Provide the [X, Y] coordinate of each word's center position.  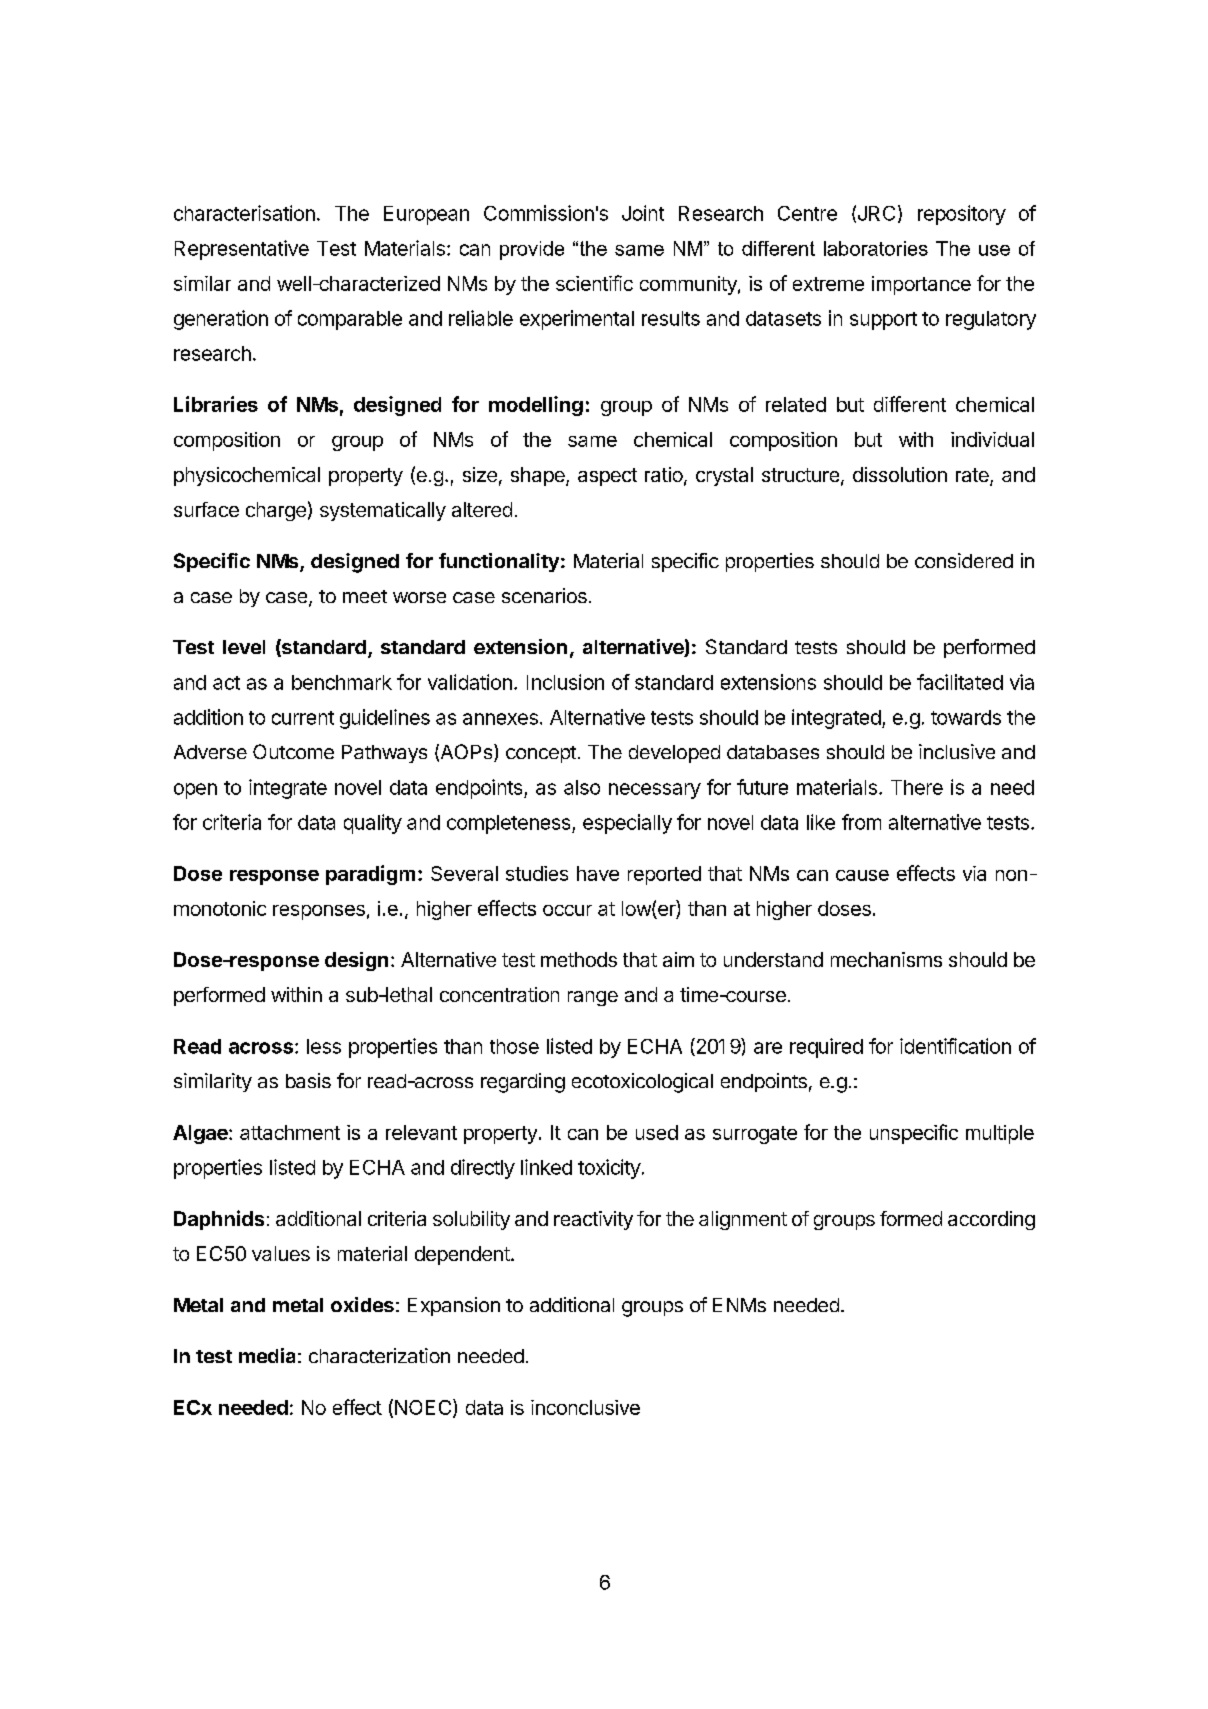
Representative [242, 250]
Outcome [293, 751]
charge [276, 511]
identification [955, 1046]
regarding [523, 1083]
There [917, 787]
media [267, 1355]
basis [308, 1080]
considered [964, 560]
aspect [607, 477]
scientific [594, 283]
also [582, 787]
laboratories [876, 248]
